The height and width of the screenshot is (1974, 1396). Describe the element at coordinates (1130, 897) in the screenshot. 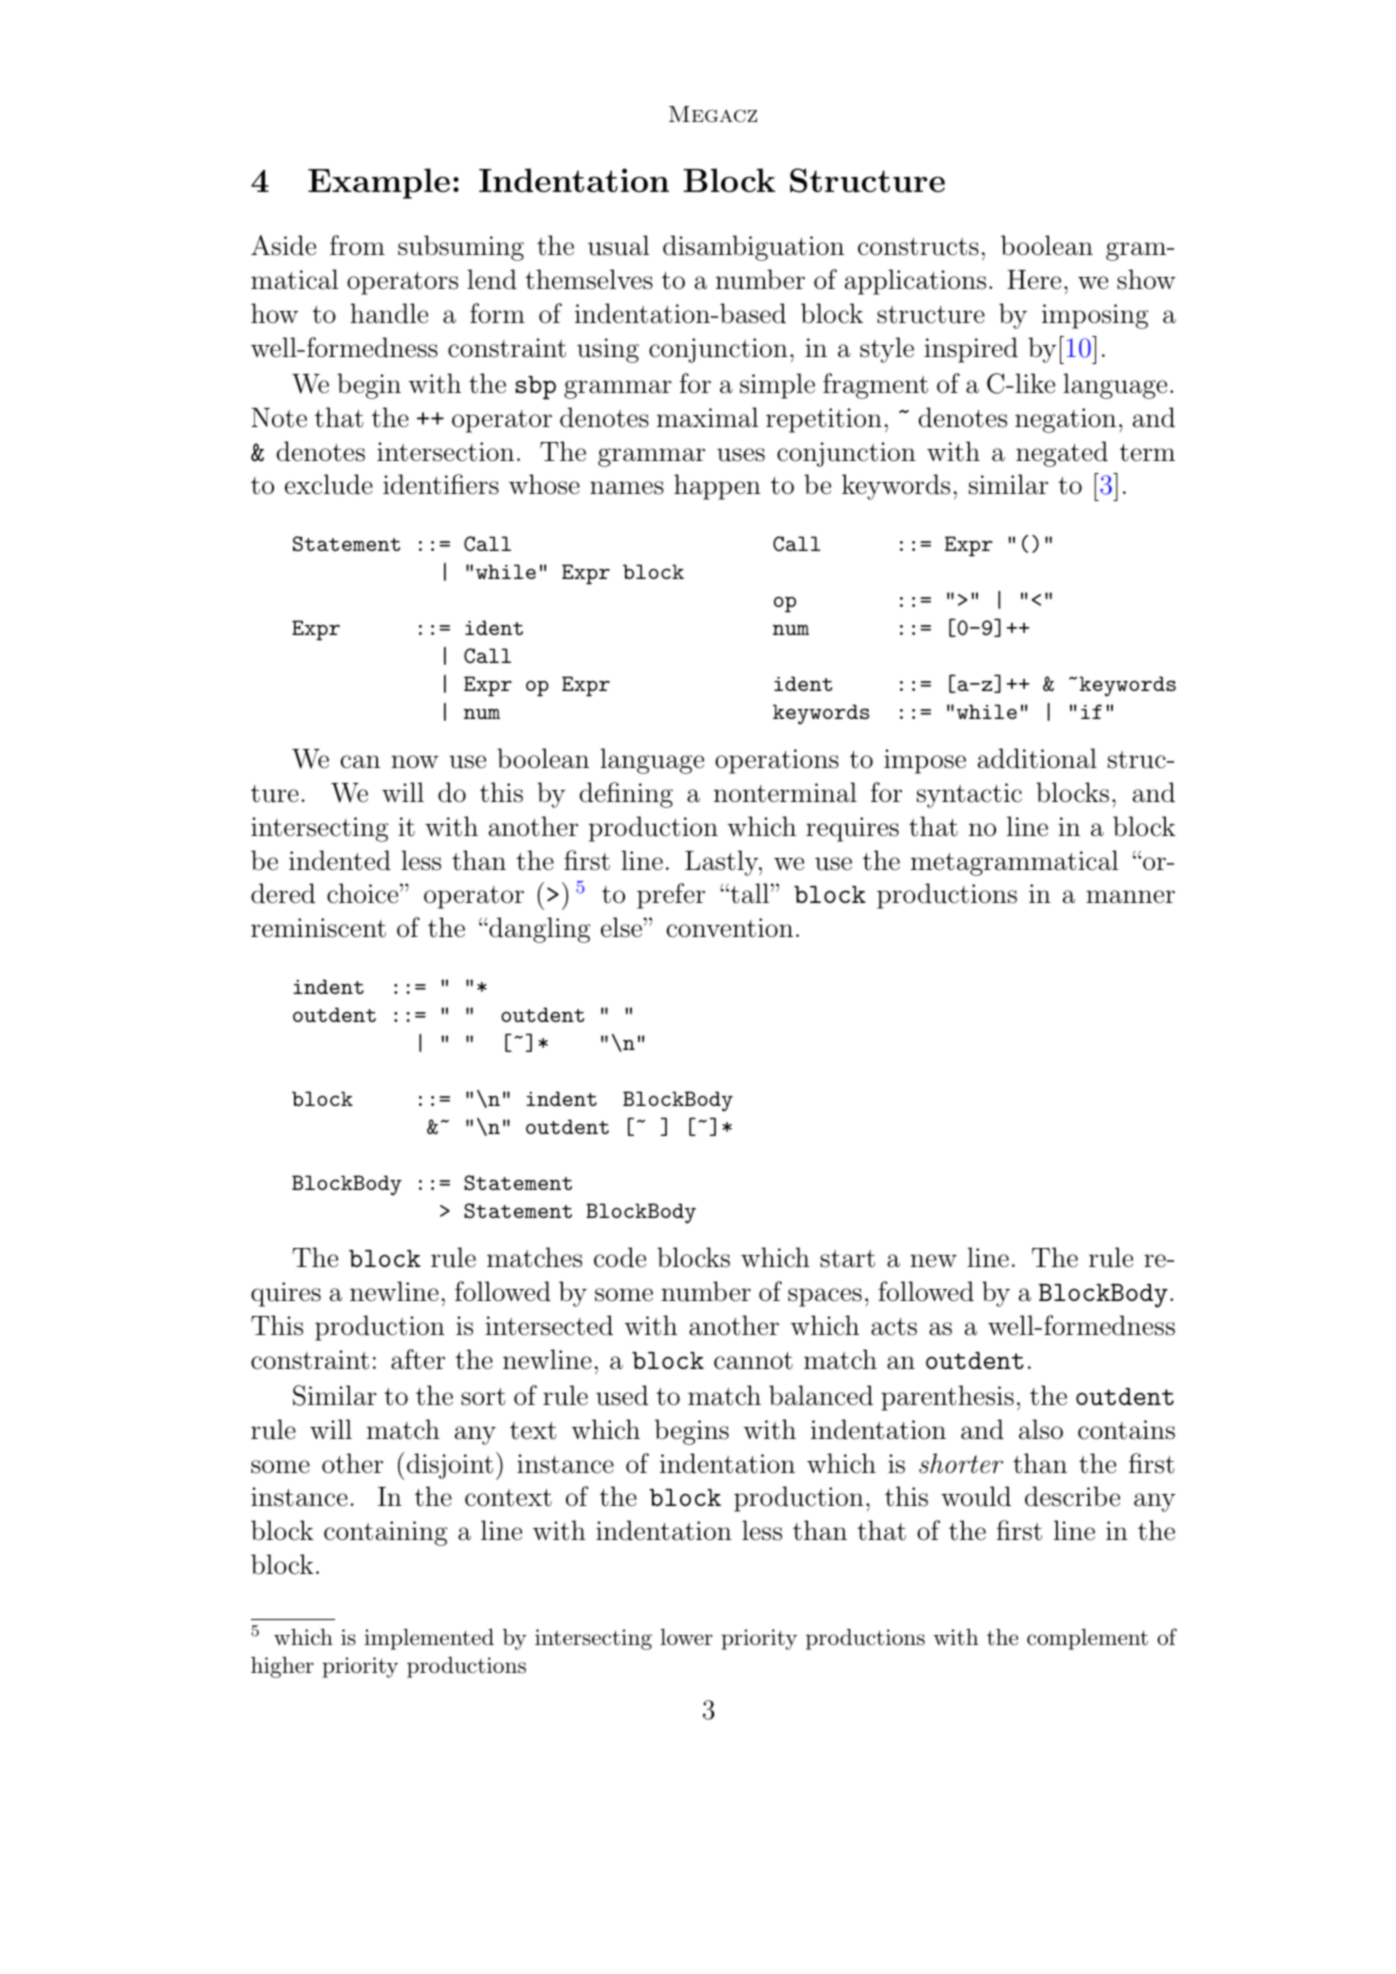

I see `manner` at that location.
